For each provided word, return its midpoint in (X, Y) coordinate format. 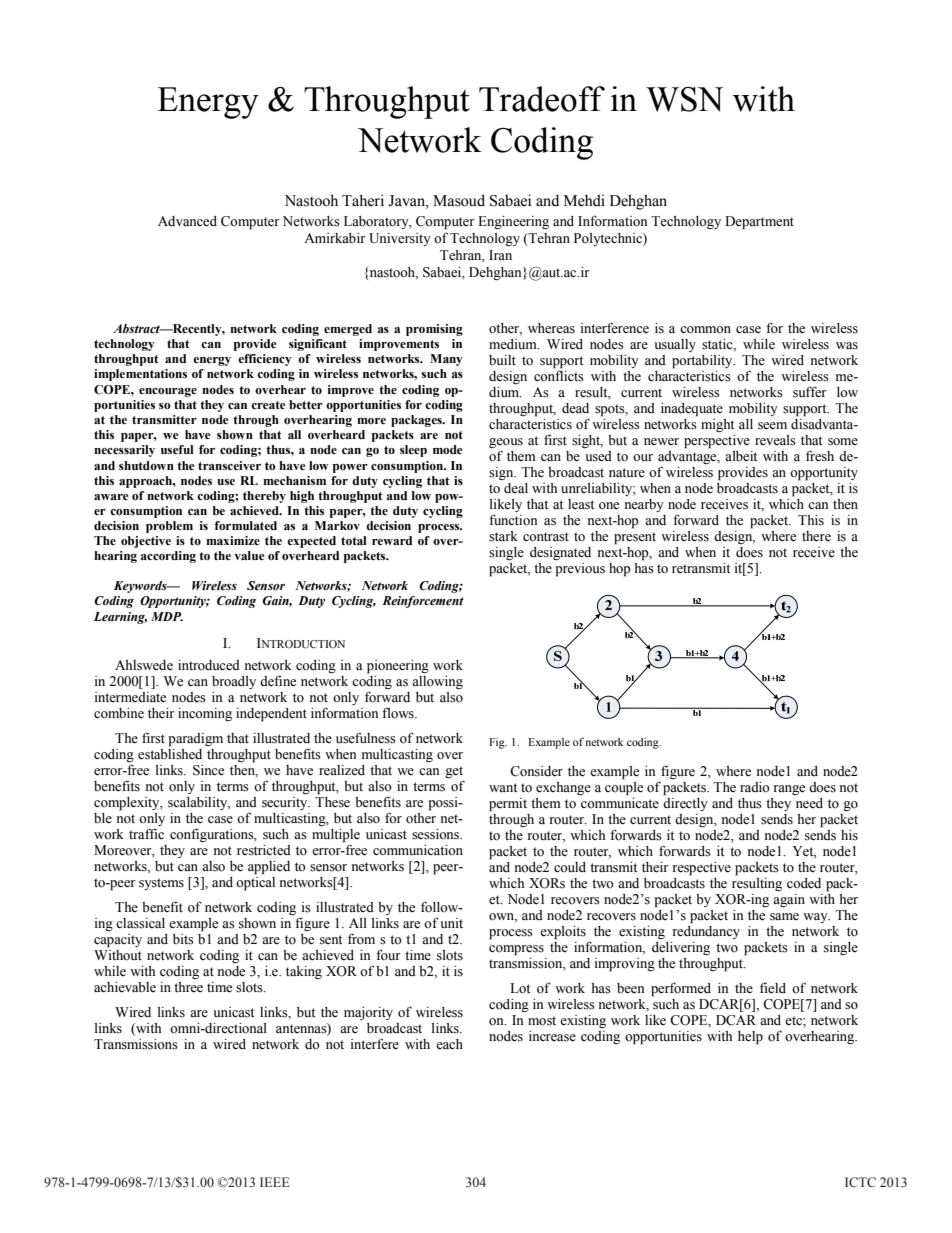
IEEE (275, 1182)
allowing (437, 682)
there (816, 536)
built (502, 360)
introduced (209, 665)
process (511, 934)
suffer (810, 392)
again (789, 900)
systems (161, 884)
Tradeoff (542, 99)
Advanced (187, 221)
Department (759, 223)
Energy (208, 103)
